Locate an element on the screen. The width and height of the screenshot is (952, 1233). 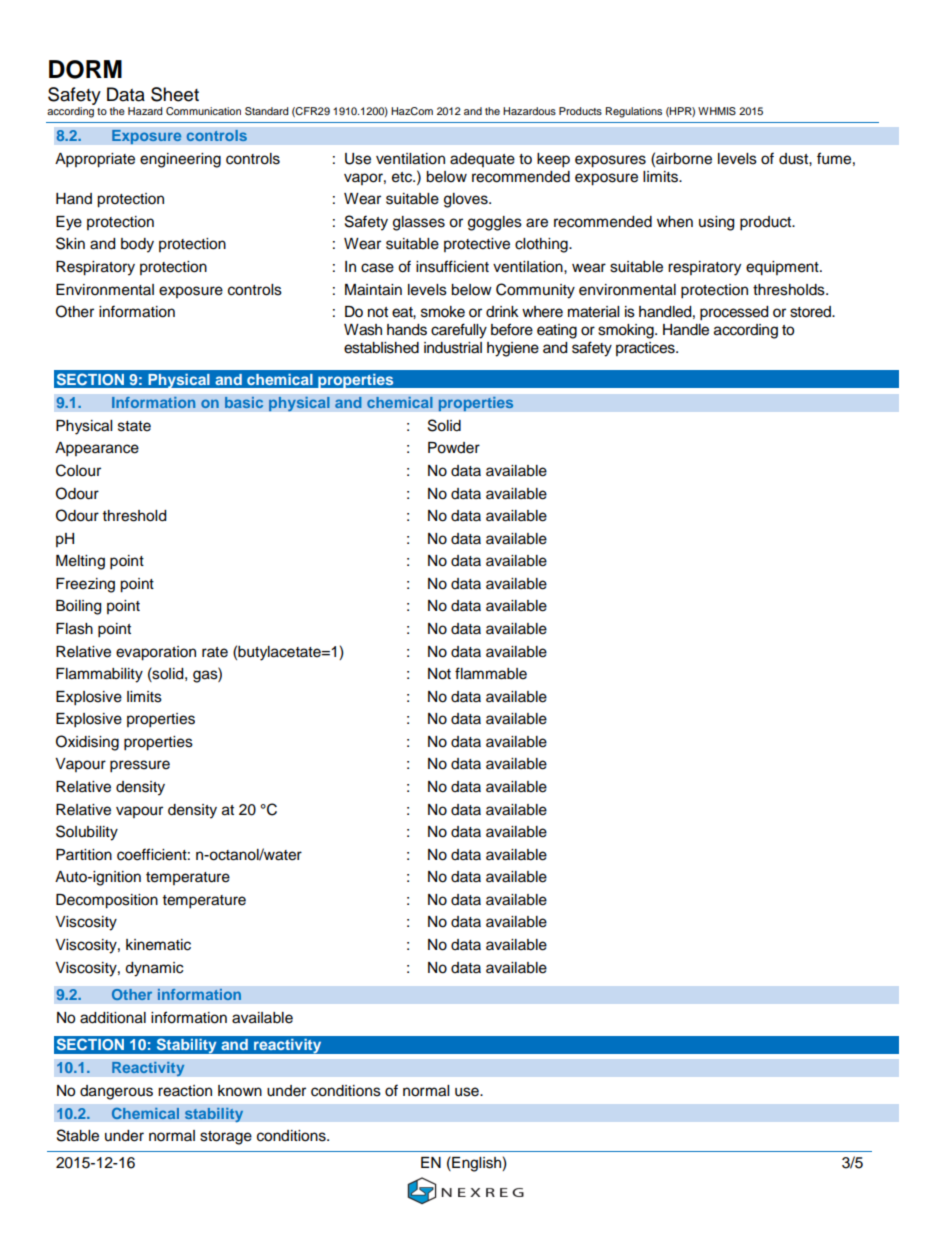
flammable is located at coordinates (491, 673).
